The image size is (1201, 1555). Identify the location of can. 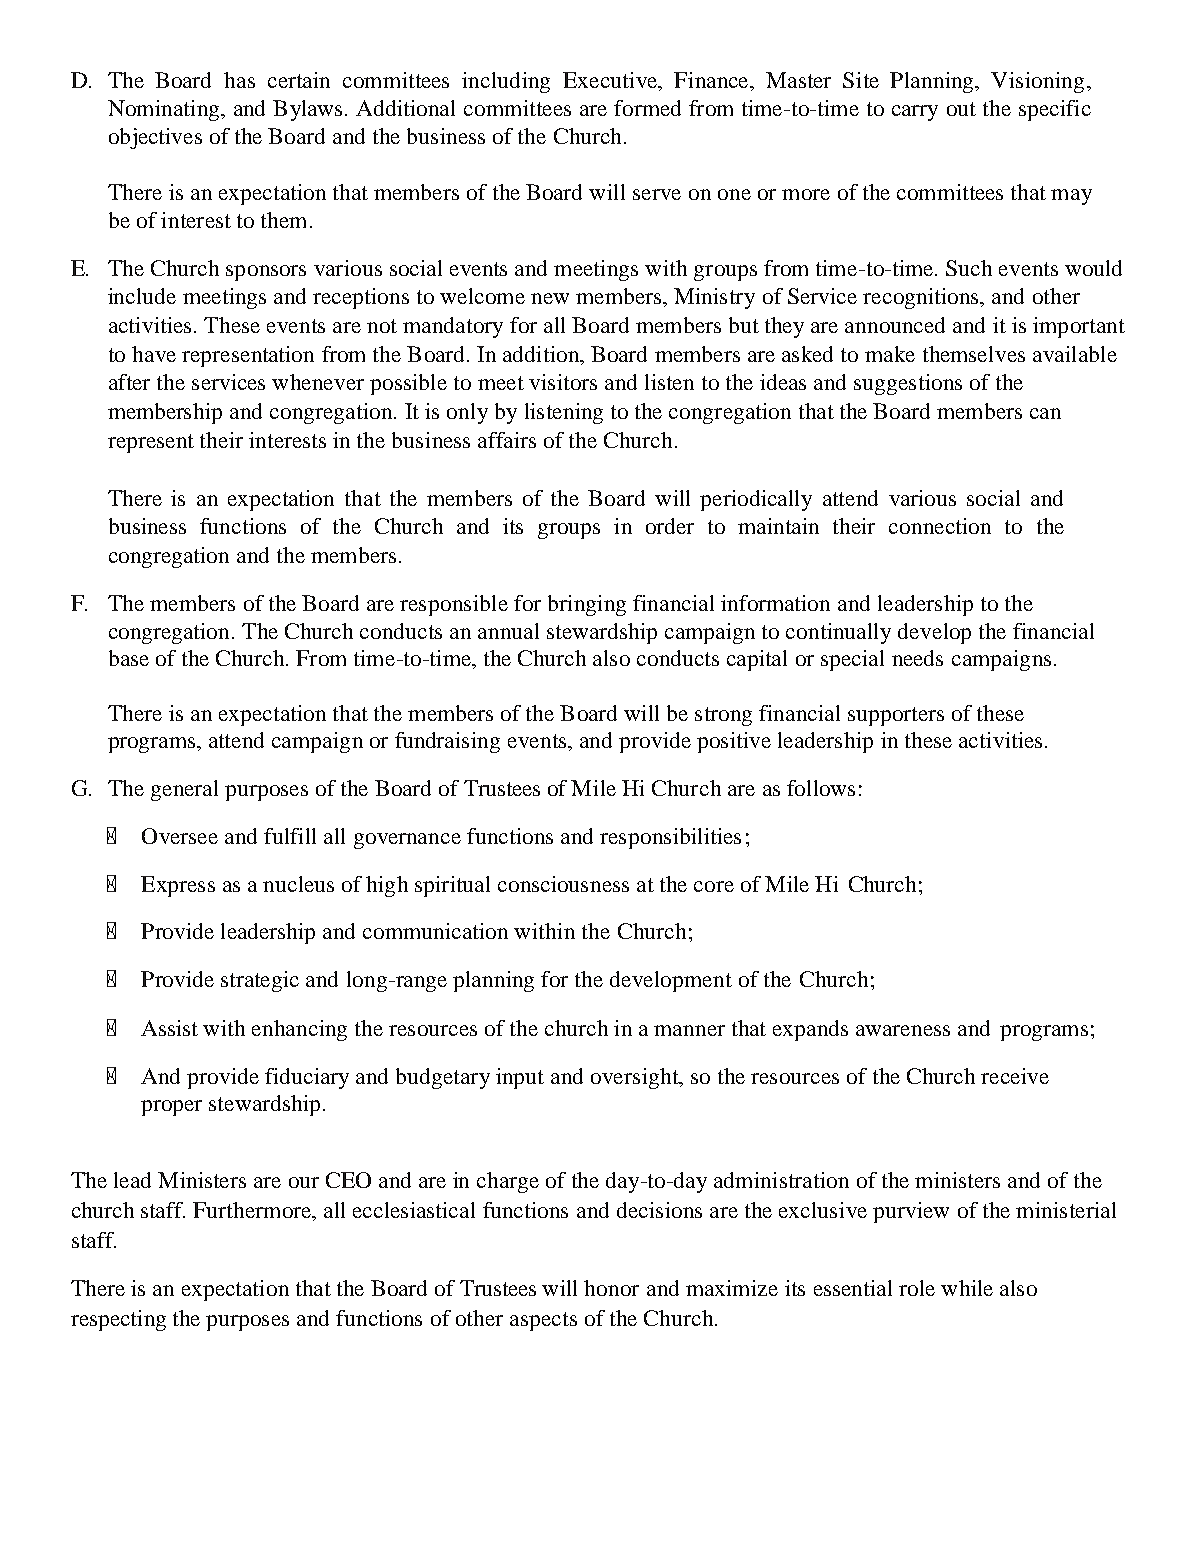
(1045, 413).
